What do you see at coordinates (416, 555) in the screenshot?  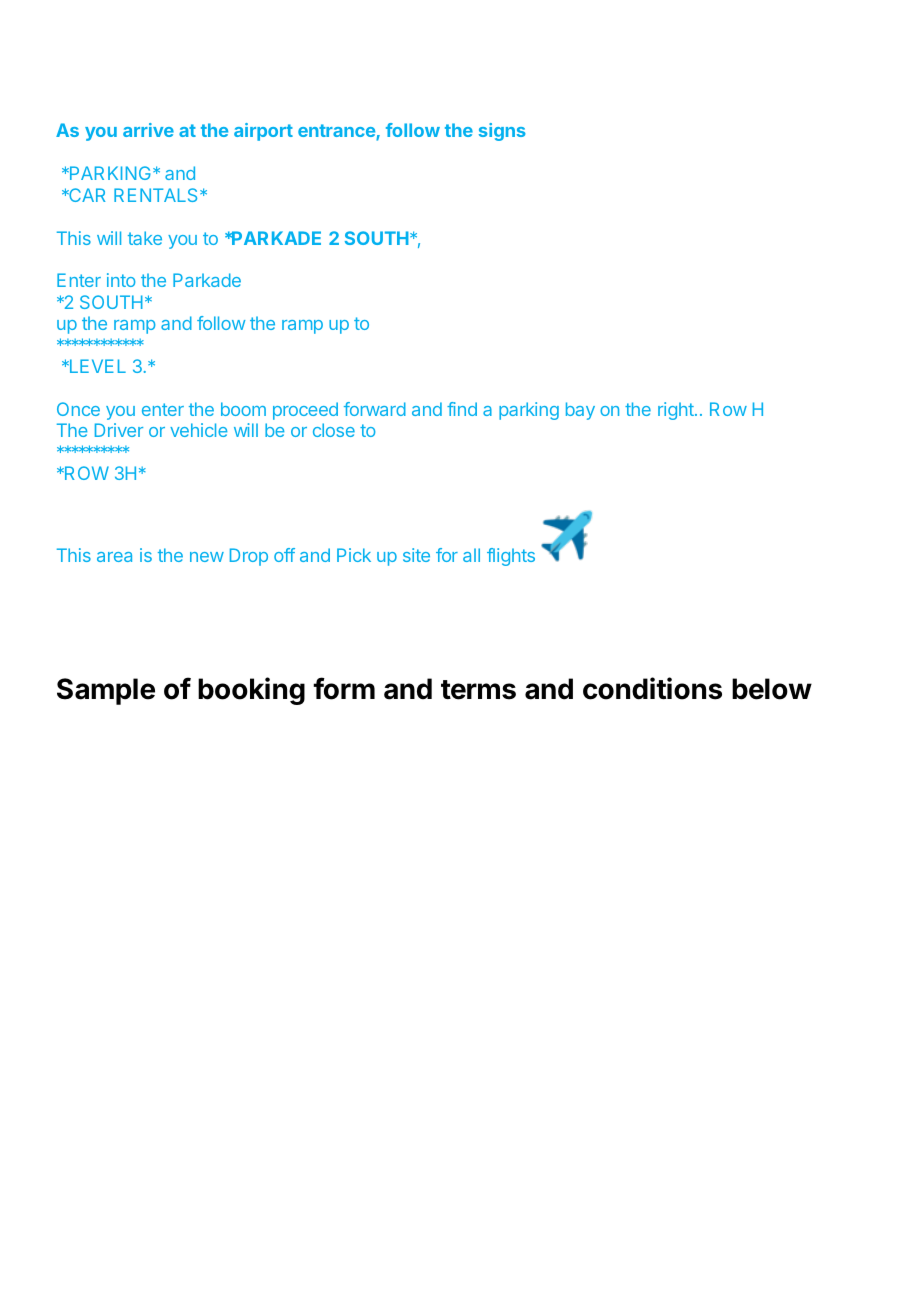 I see `site` at bounding box center [416, 555].
